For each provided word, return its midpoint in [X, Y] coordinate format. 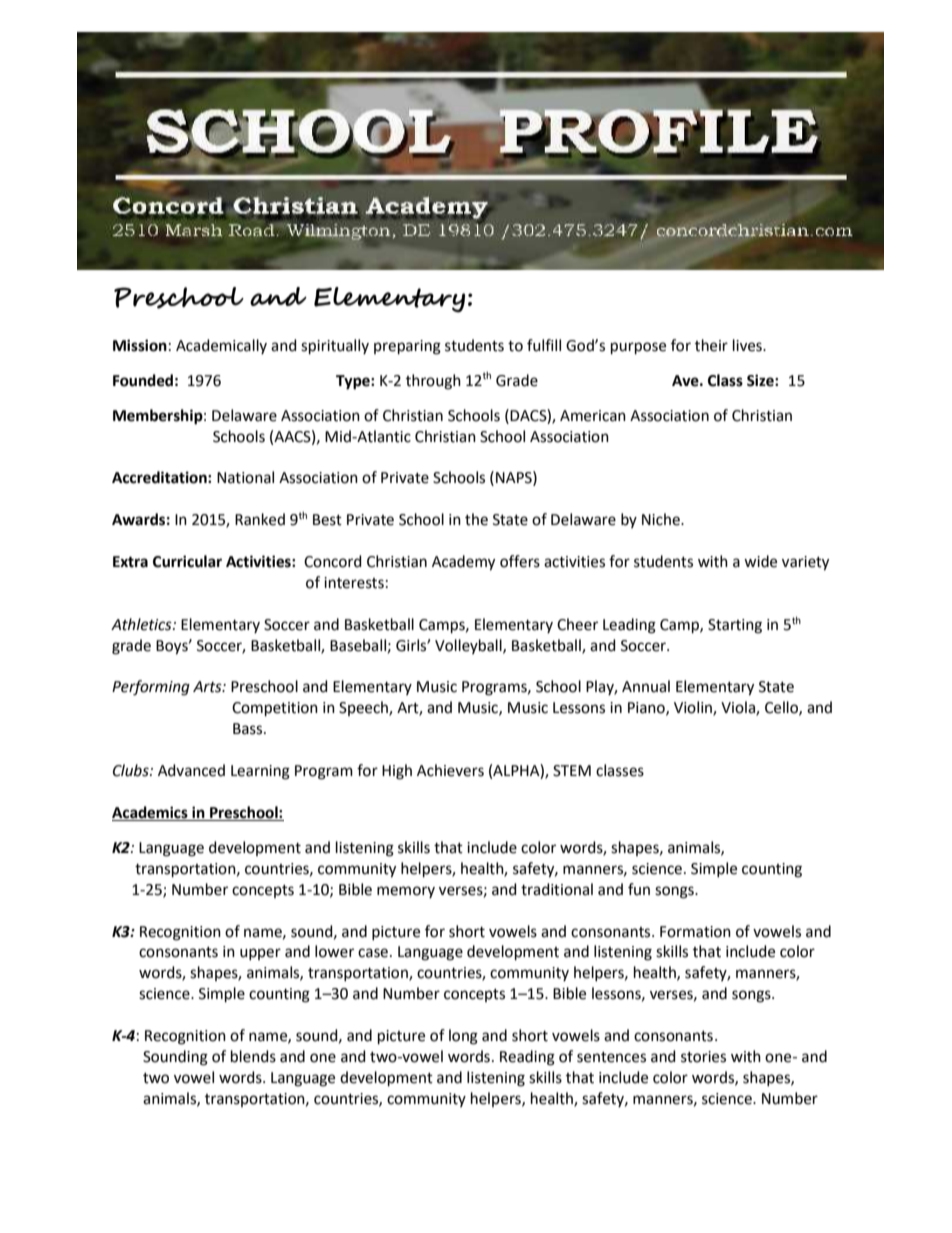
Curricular [187, 561]
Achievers [450, 770]
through [433, 382]
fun [639, 889]
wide [760, 561]
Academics [151, 813]
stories [703, 1057]
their [711, 345]
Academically [221, 346]
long [463, 1037]
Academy [463, 563]
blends [253, 1056]
